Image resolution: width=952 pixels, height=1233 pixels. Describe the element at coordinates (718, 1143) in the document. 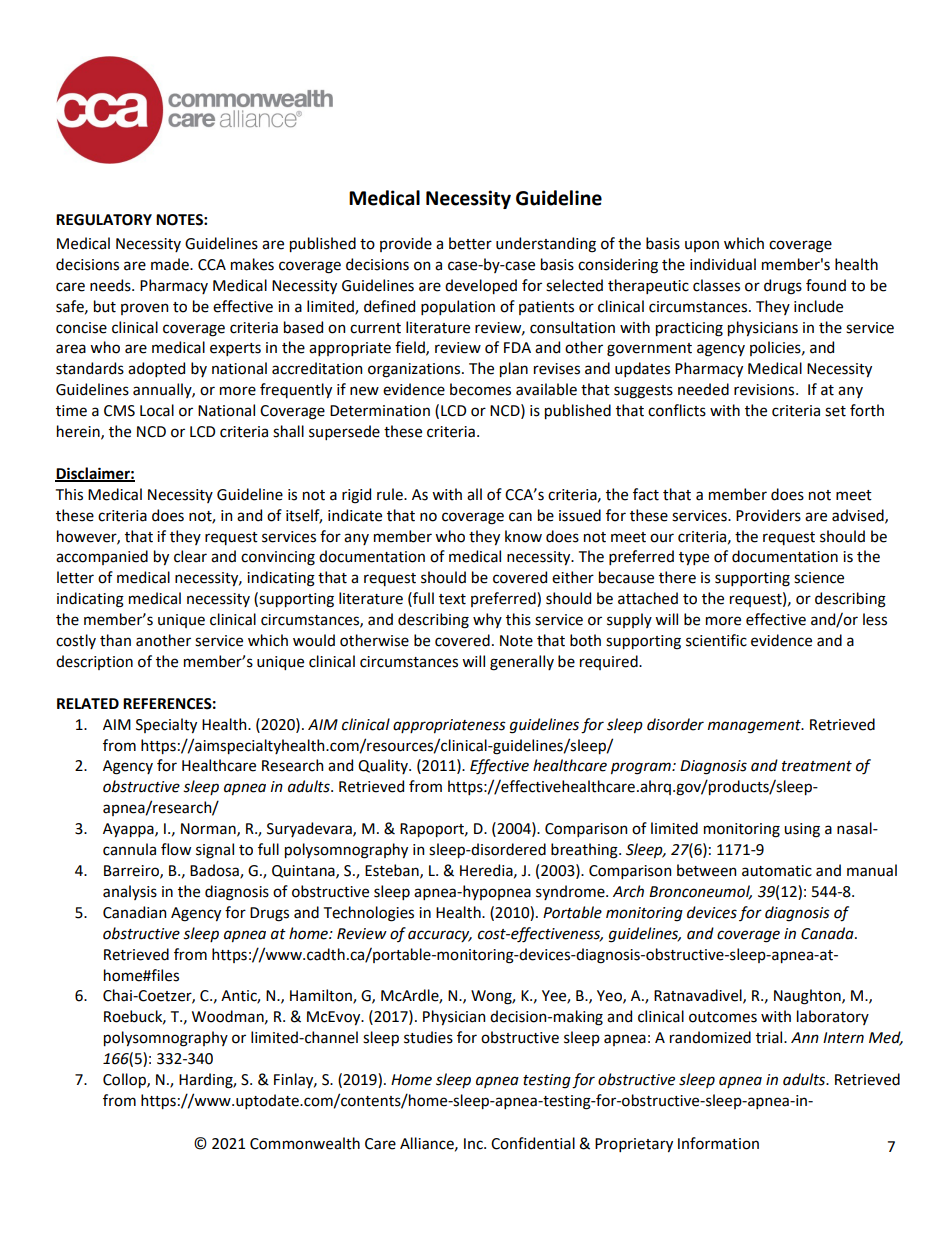

I see `Information` at that location.
